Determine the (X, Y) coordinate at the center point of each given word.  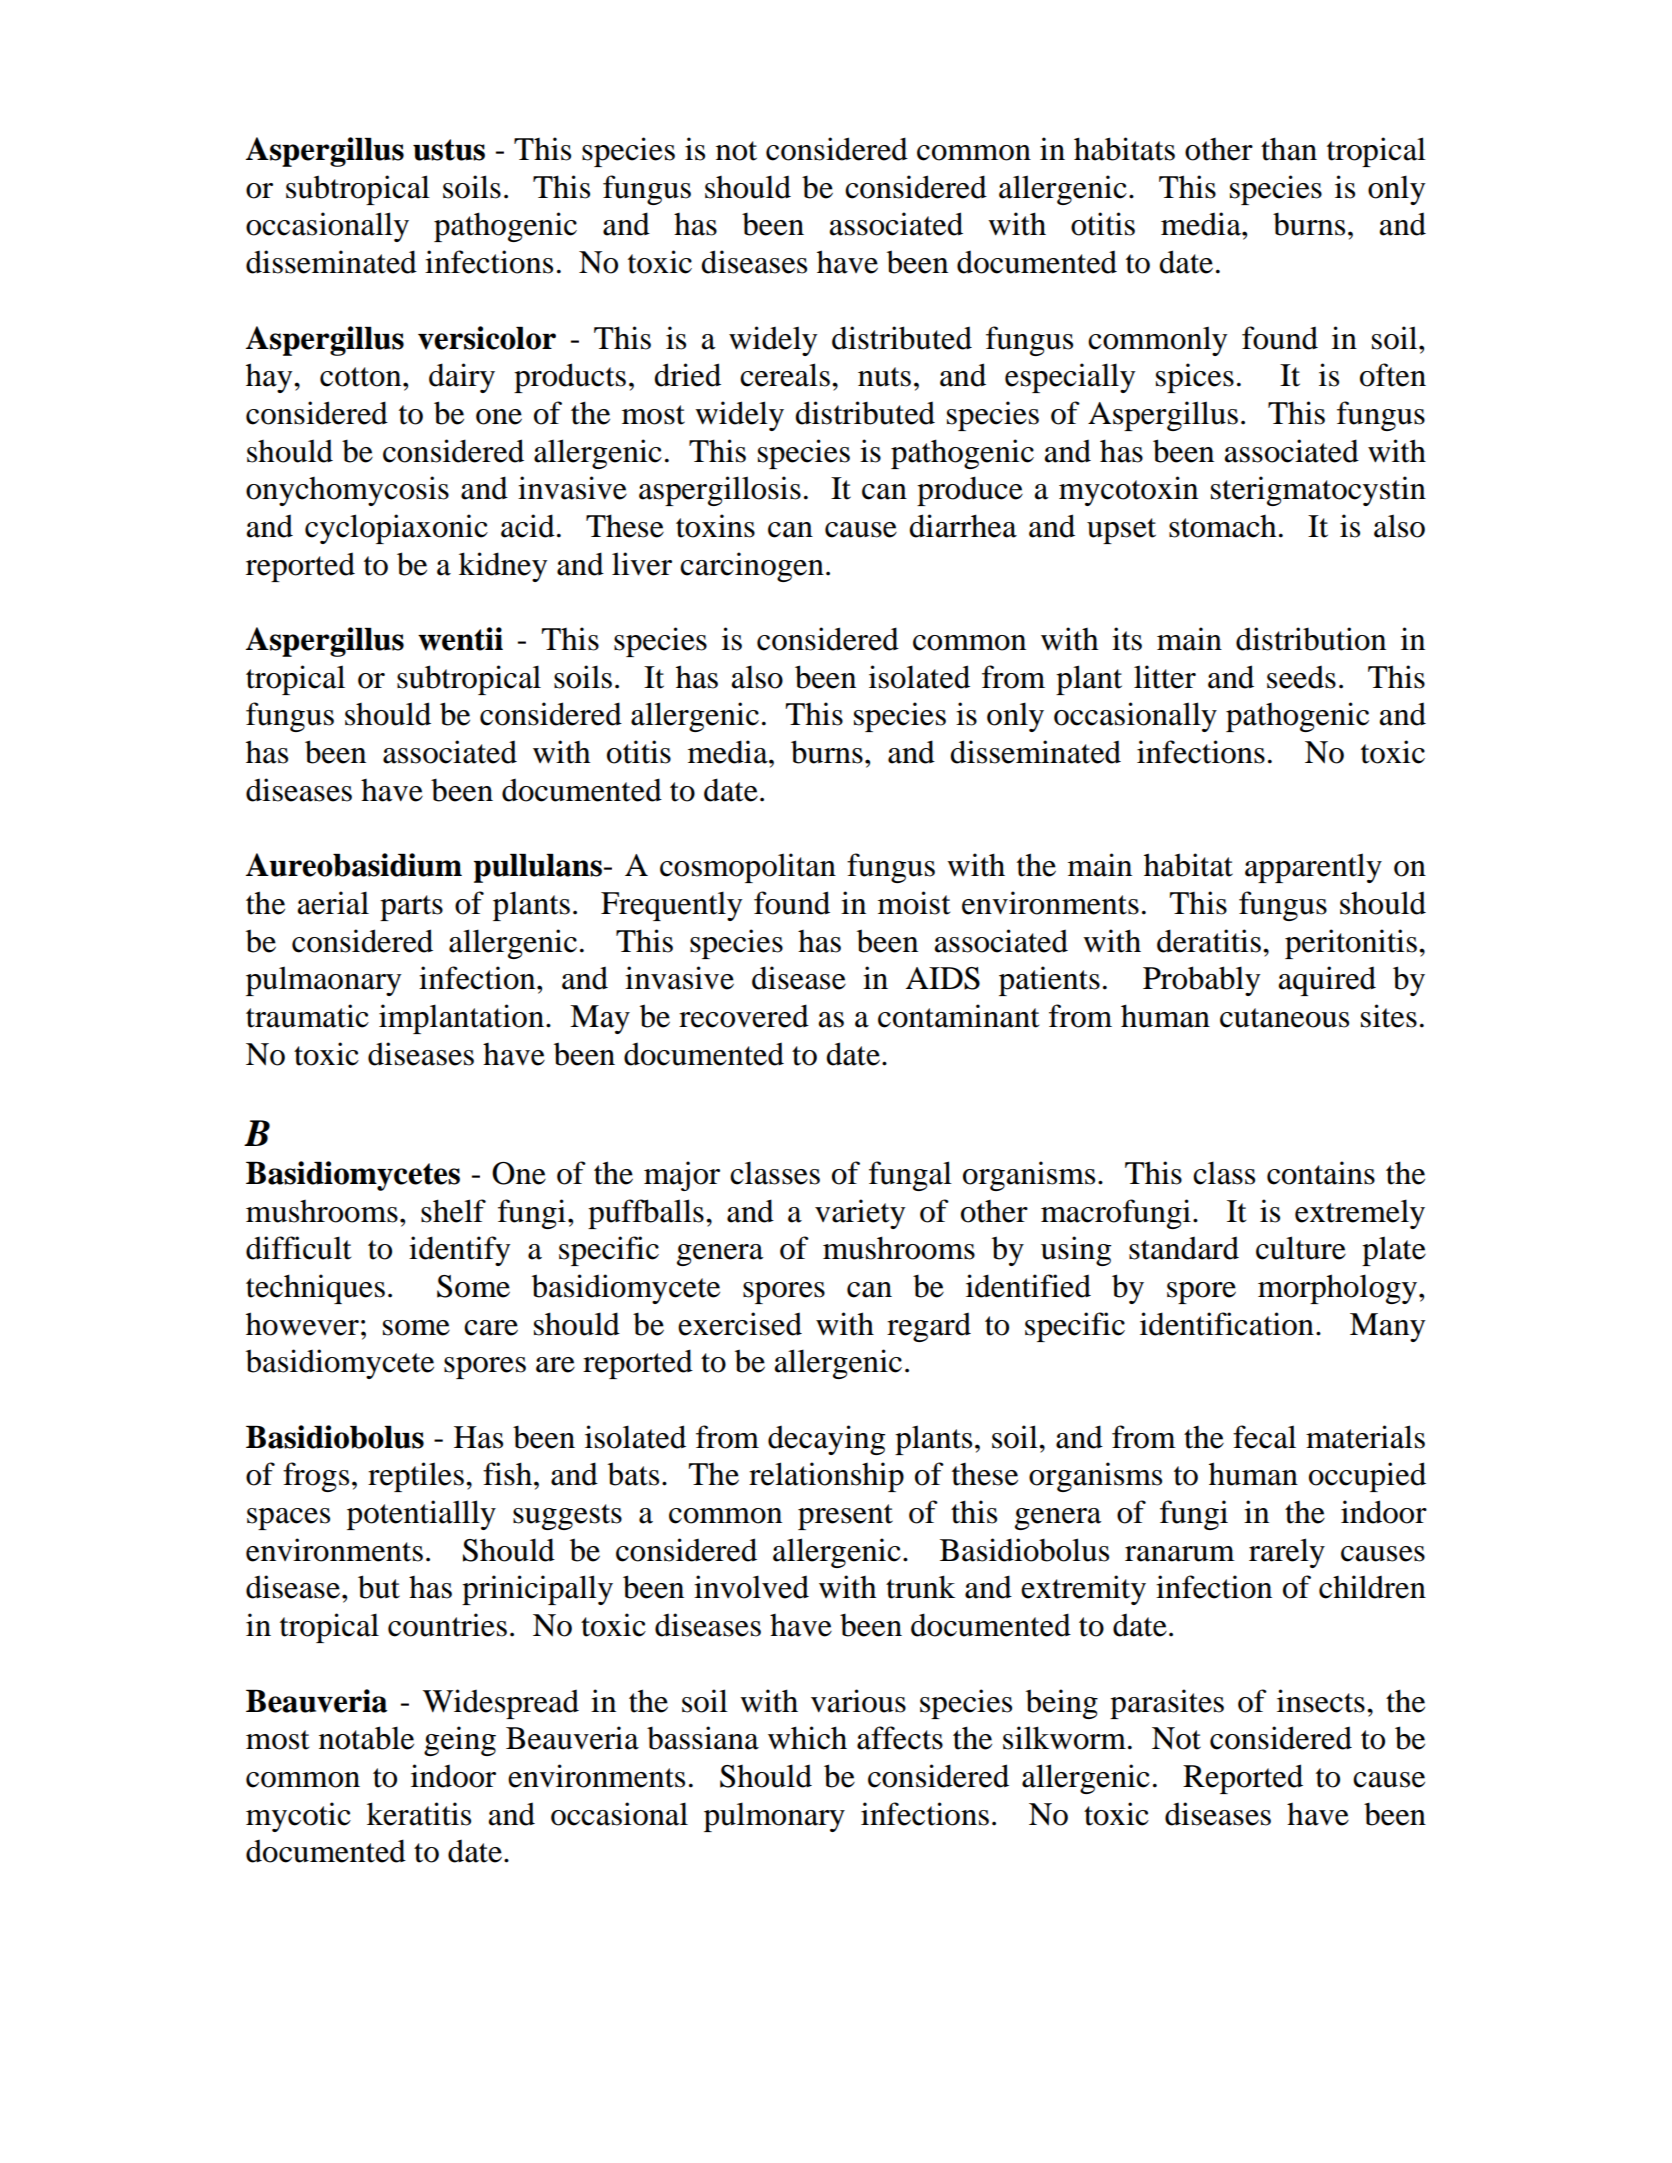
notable (366, 1738)
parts (411, 908)
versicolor (487, 338)
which (807, 1738)
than (1289, 149)
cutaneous (1284, 1018)
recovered (744, 1016)
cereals (785, 375)
